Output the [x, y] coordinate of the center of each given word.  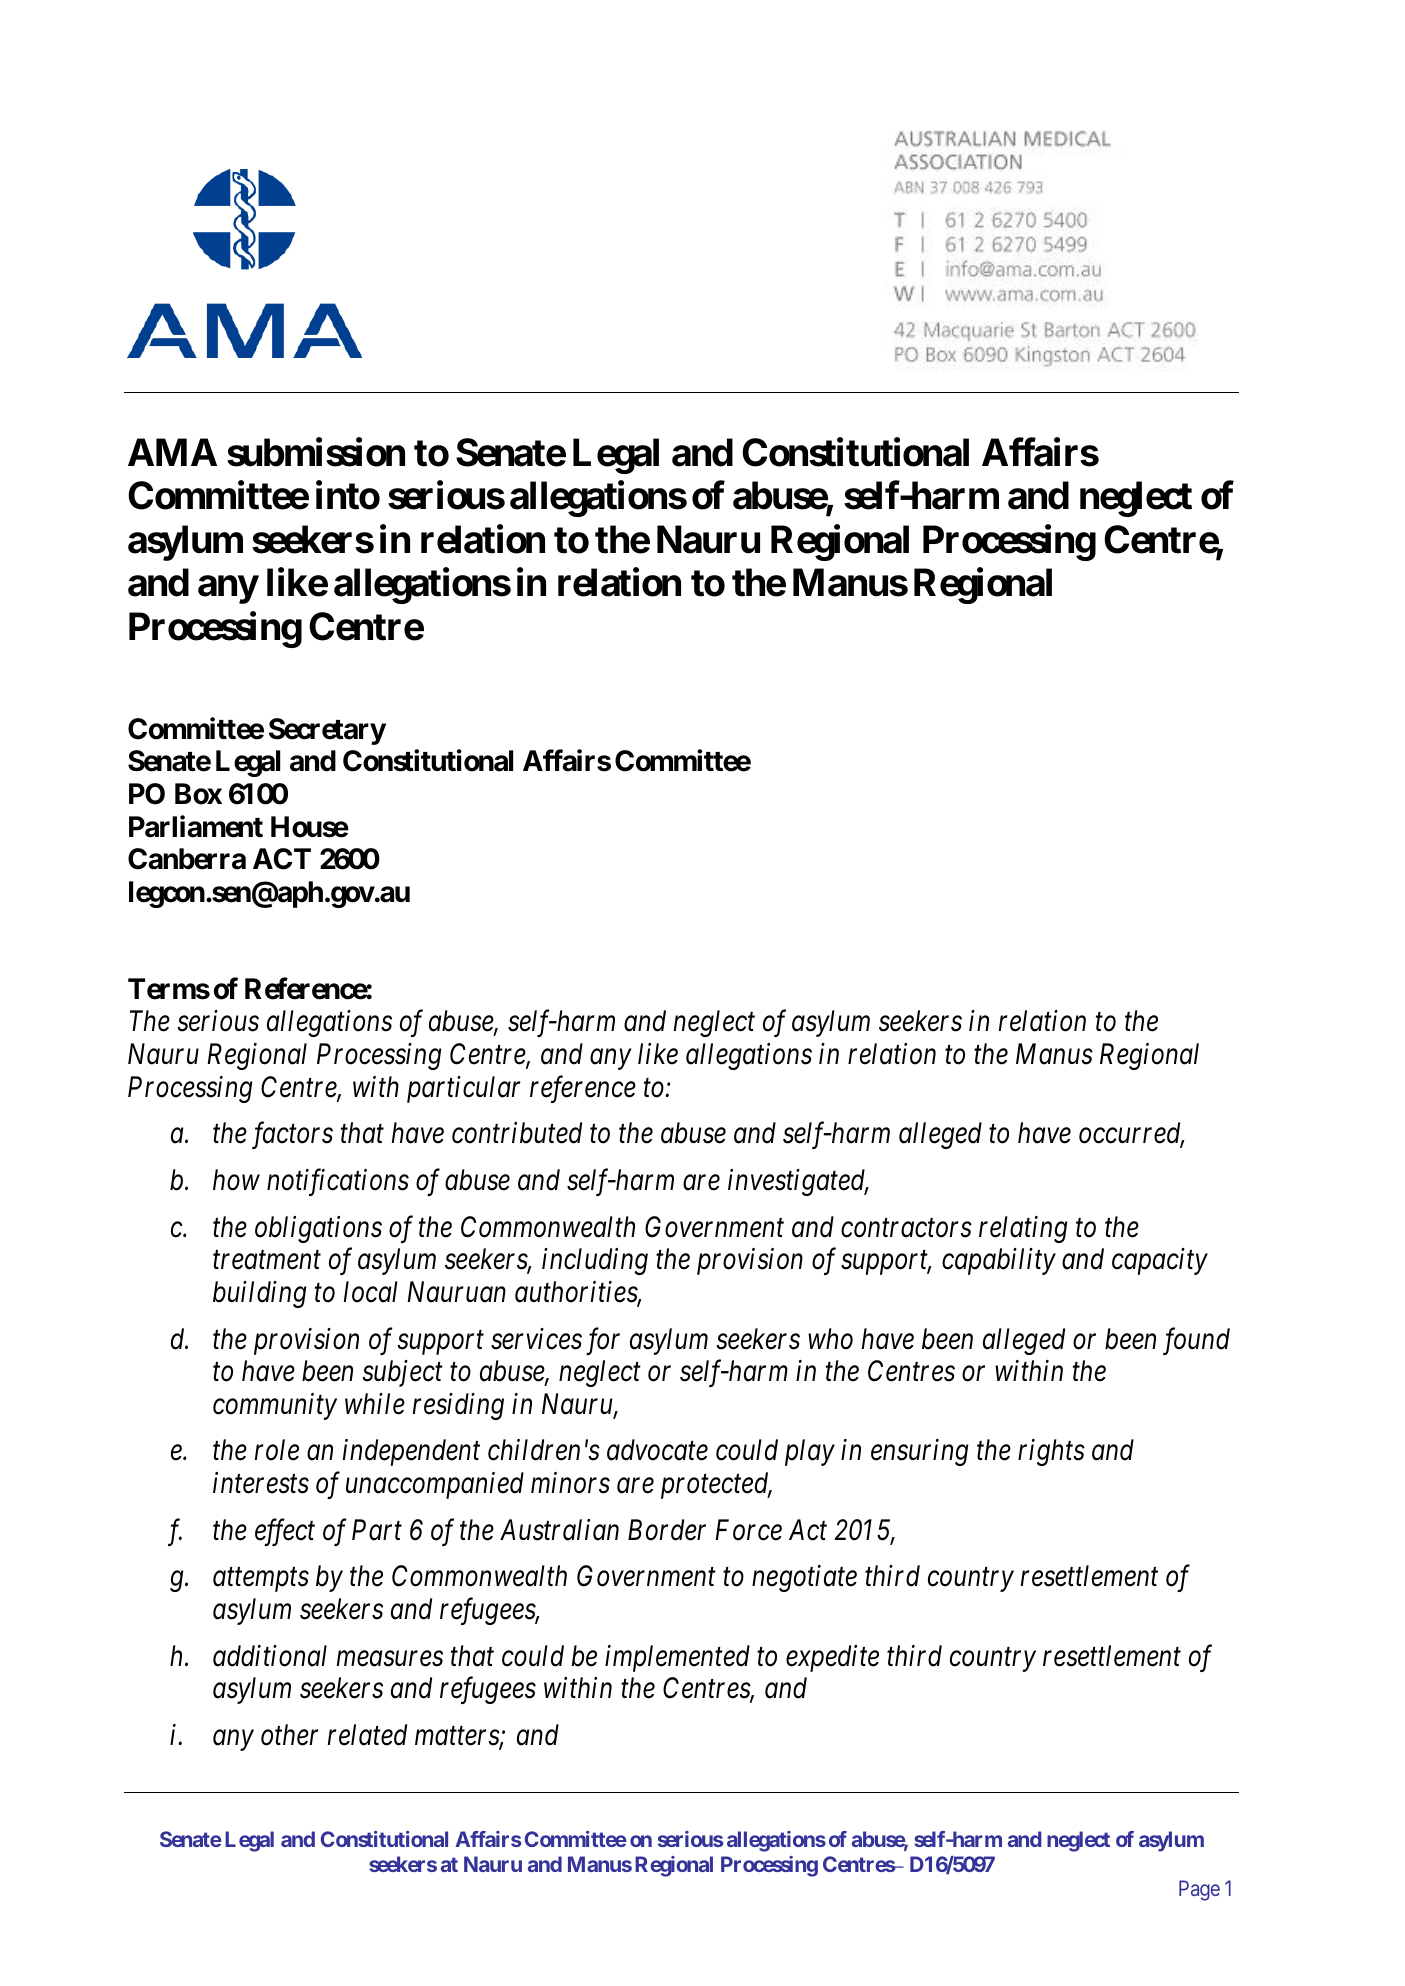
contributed [517, 1133]
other [290, 1735]
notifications [338, 1182]
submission [316, 452]
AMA [172, 452]
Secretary [327, 731]
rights [1051, 1452]
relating [1023, 1229]
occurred [1131, 1134]
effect [285, 1532]
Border [667, 1530]
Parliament [196, 826]
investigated [798, 1182]
